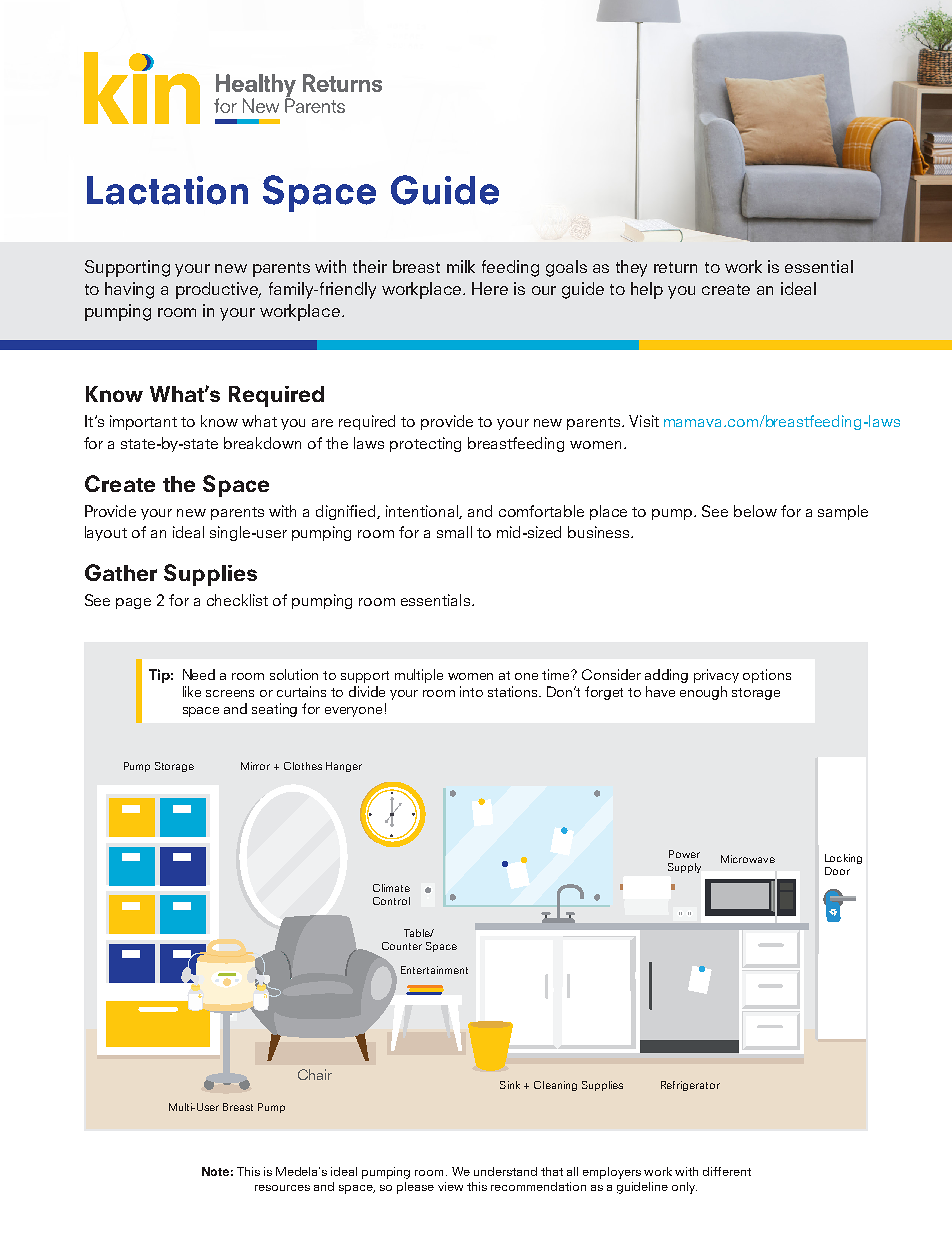  I want to click on different, so click(727, 1171).
